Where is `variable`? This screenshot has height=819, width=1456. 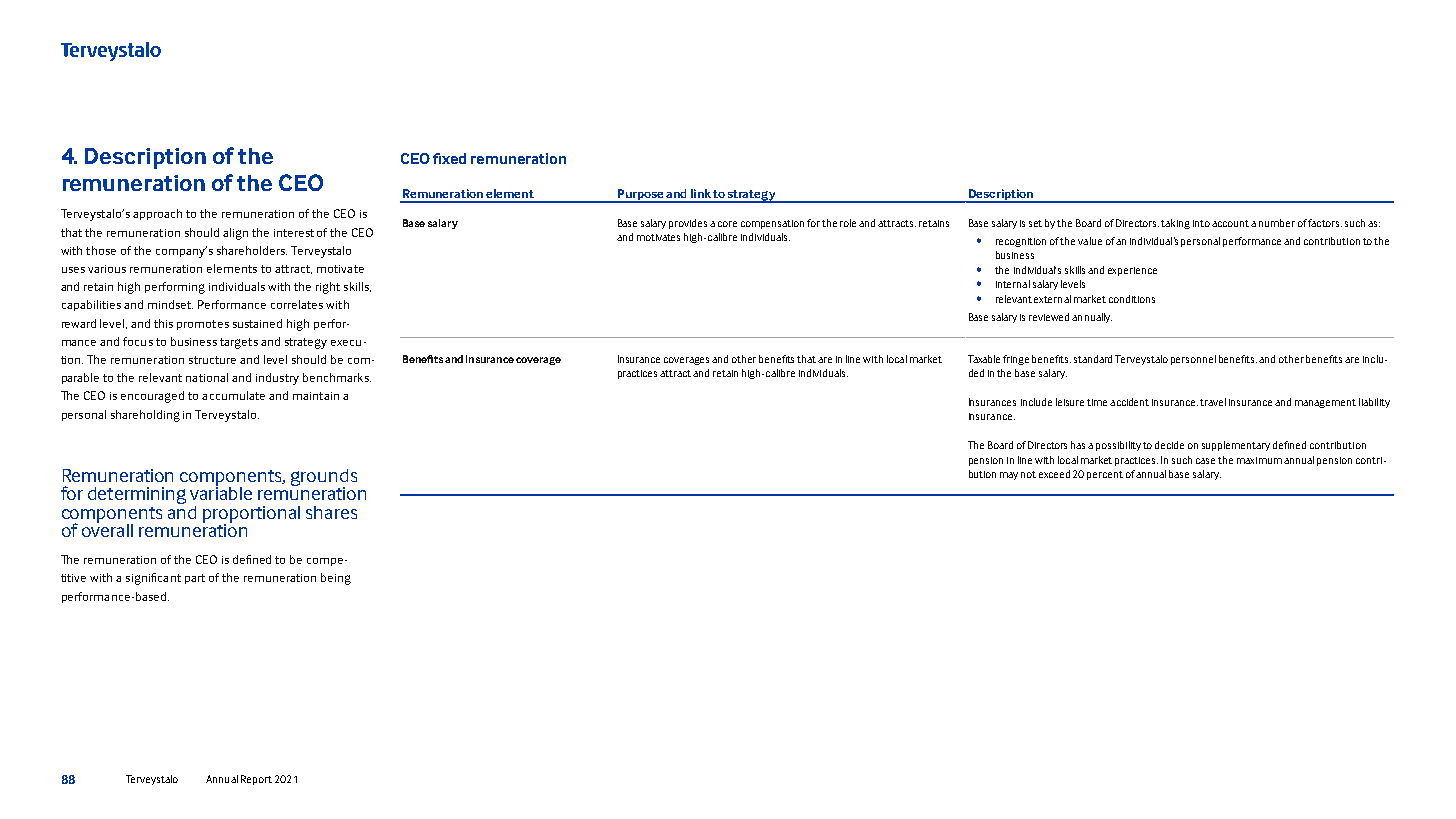 variable is located at coordinates (221, 492).
